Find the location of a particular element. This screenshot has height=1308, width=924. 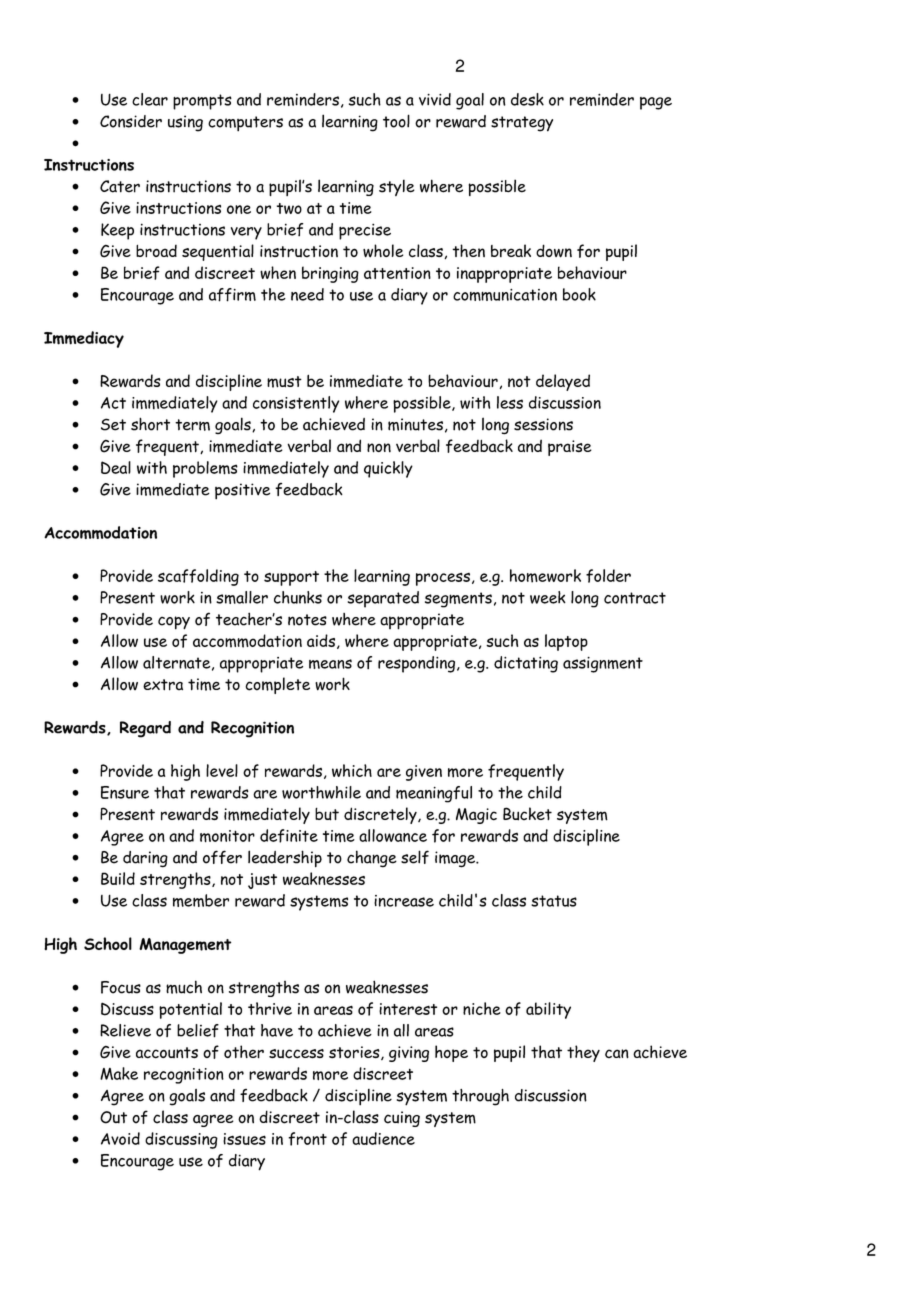

laptop is located at coordinates (566, 642).
